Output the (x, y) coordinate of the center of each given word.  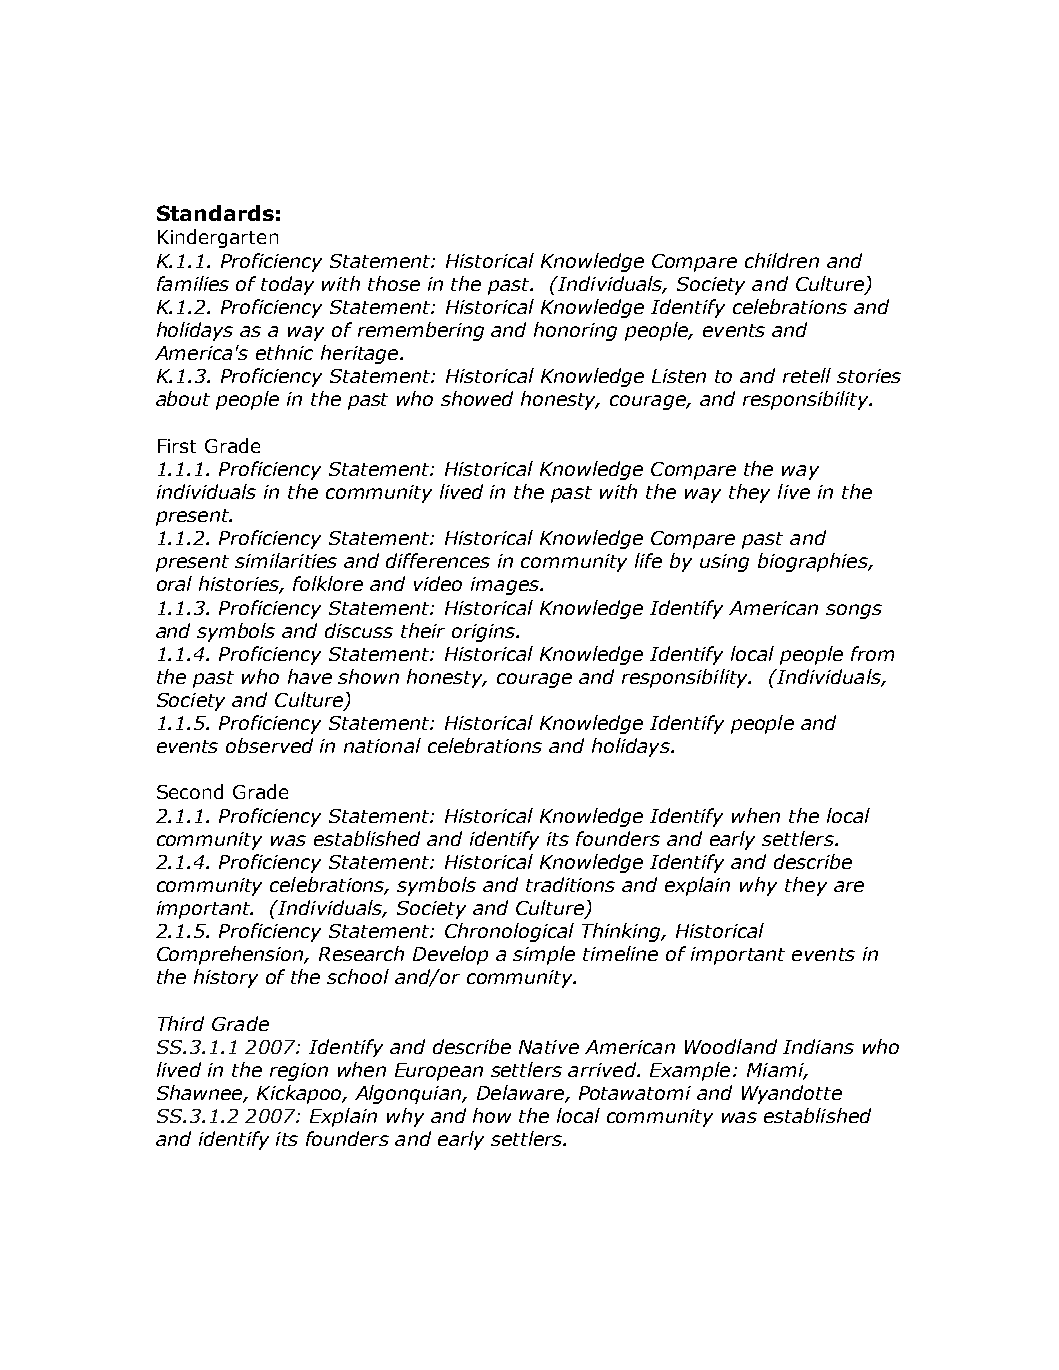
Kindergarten (218, 238)
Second (190, 791)
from (872, 653)
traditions (570, 884)
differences (438, 560)
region (299, 1072)
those (394, 283)
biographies (814, 562)
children (782, 260)
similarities (286, 560)
